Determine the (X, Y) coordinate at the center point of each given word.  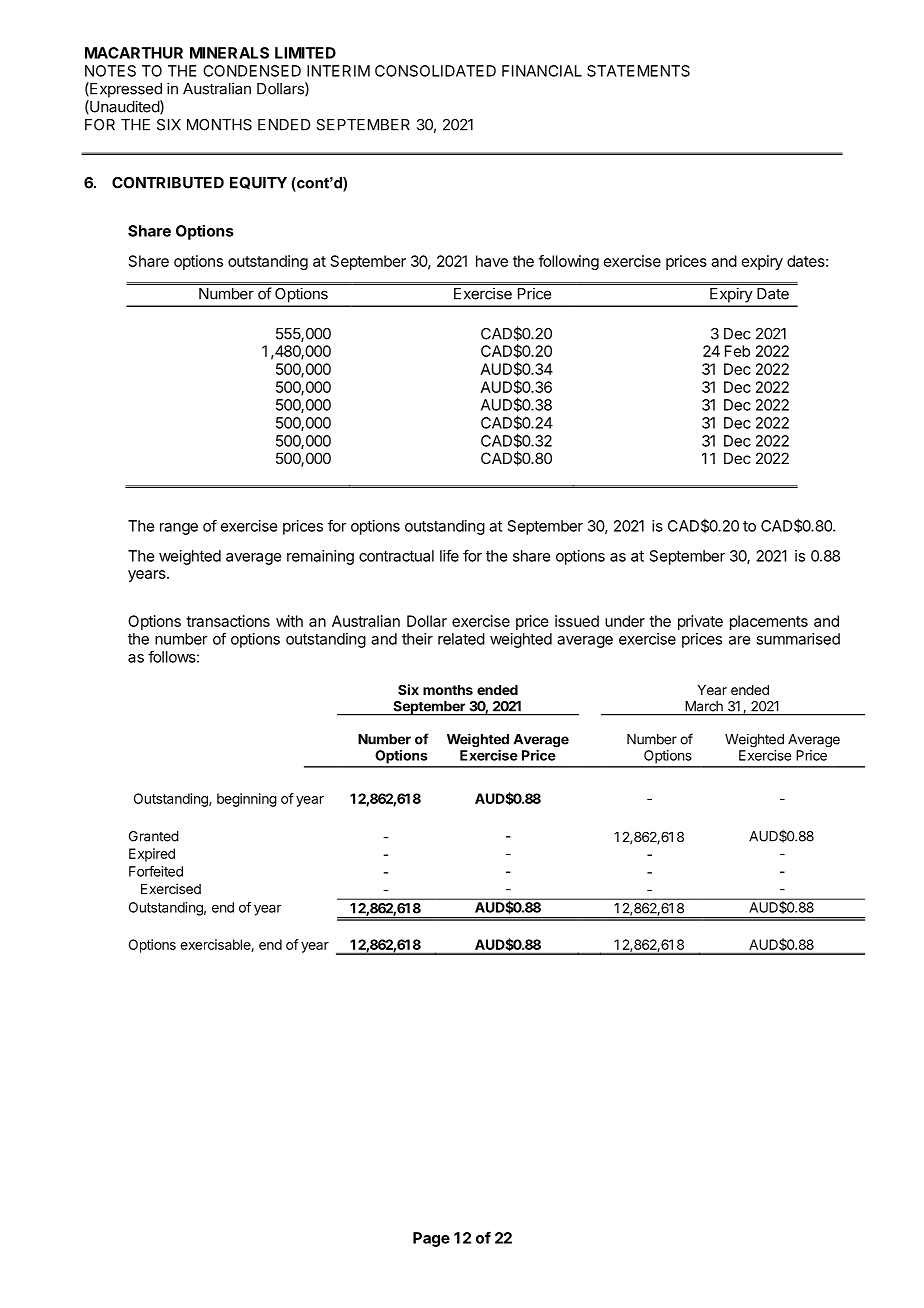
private (700, 622)
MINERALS (229, 53)
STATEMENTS (638, 71)
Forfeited (156, 871)
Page (431, 1239)
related (461, 639)
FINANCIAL (542, 71)
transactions (228, 621)
